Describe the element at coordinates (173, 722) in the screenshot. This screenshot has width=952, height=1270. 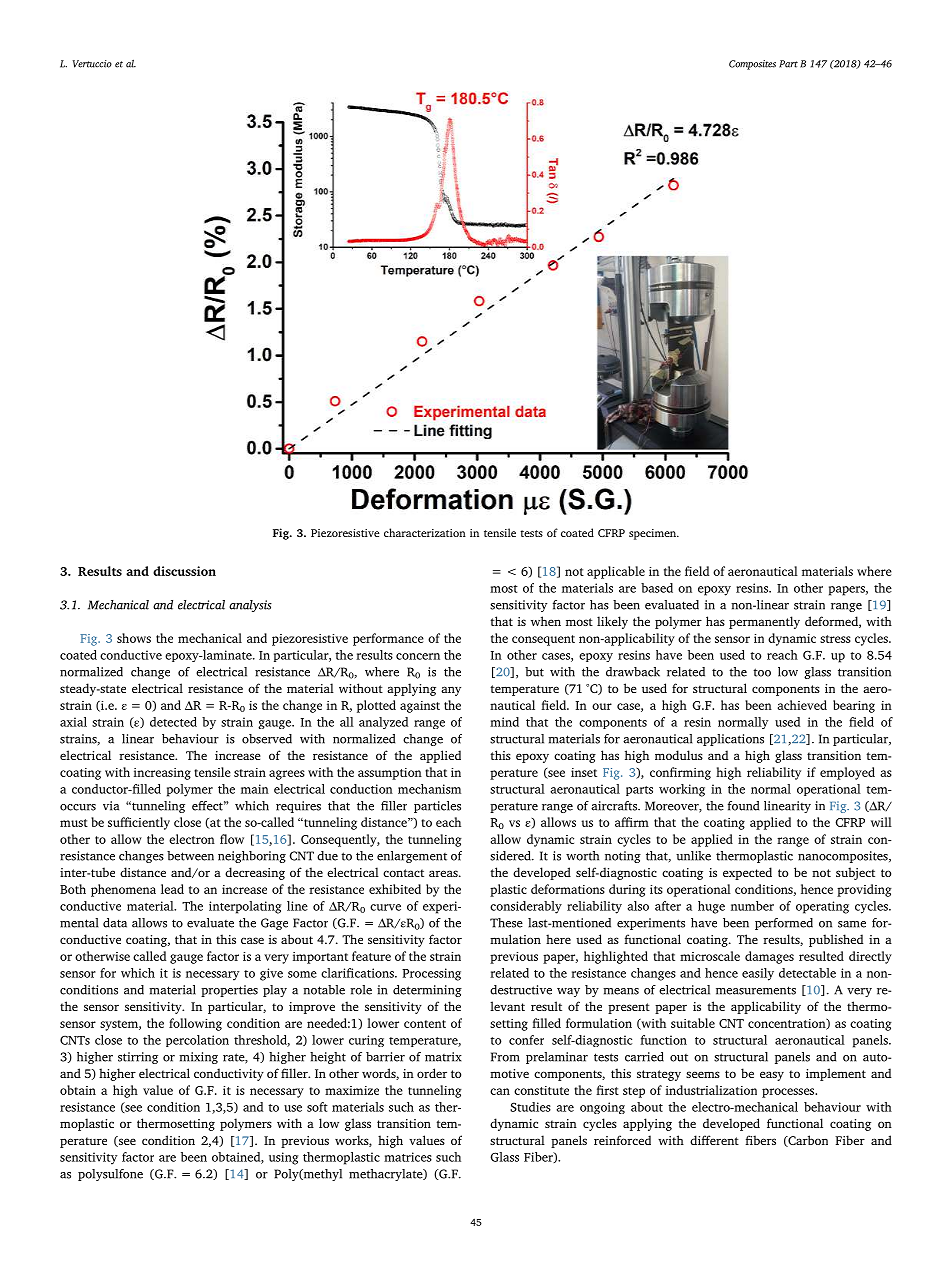
I see `detected` at that location.
